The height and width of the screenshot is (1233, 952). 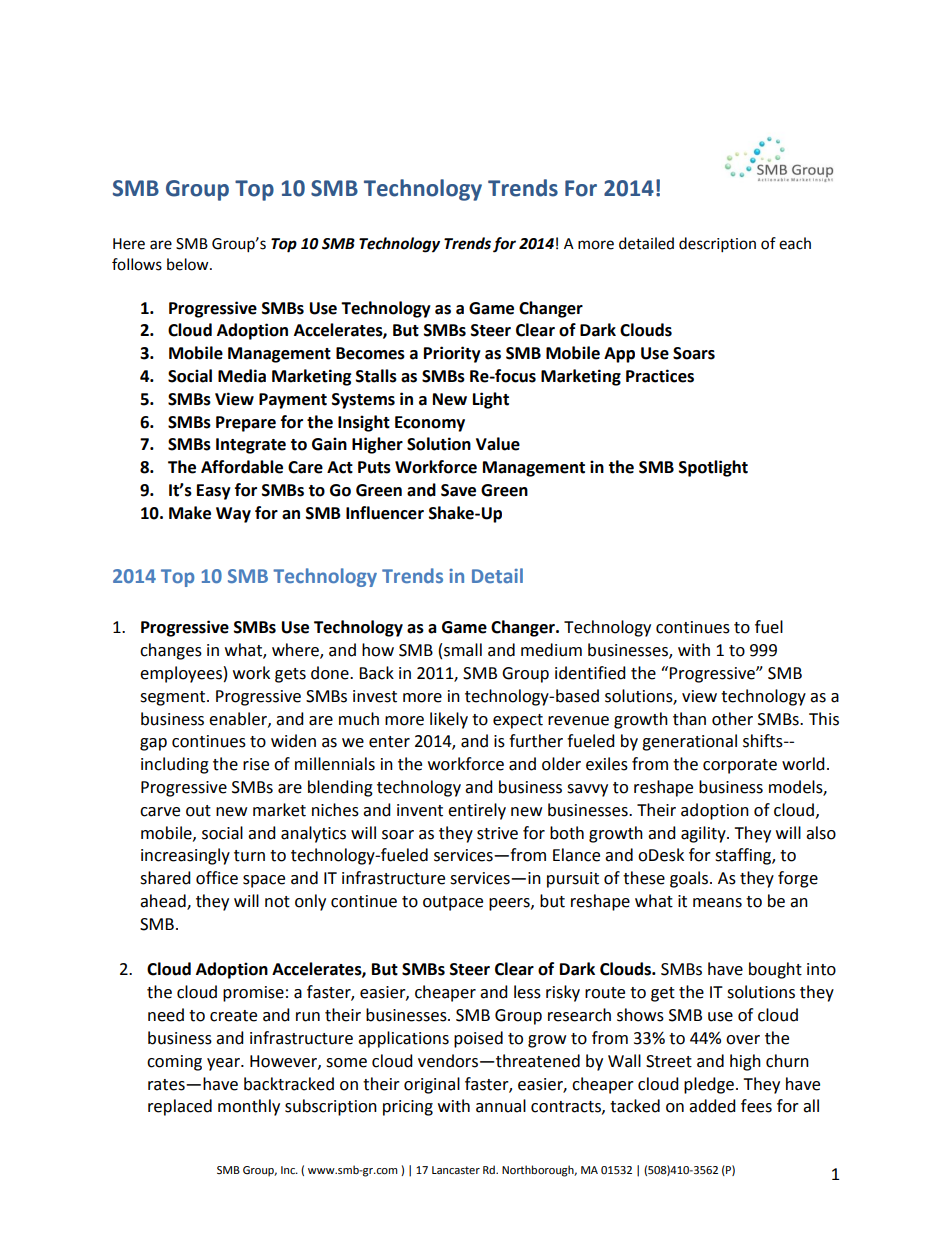 I want to click on Priority, so click(x=452, y=354).
